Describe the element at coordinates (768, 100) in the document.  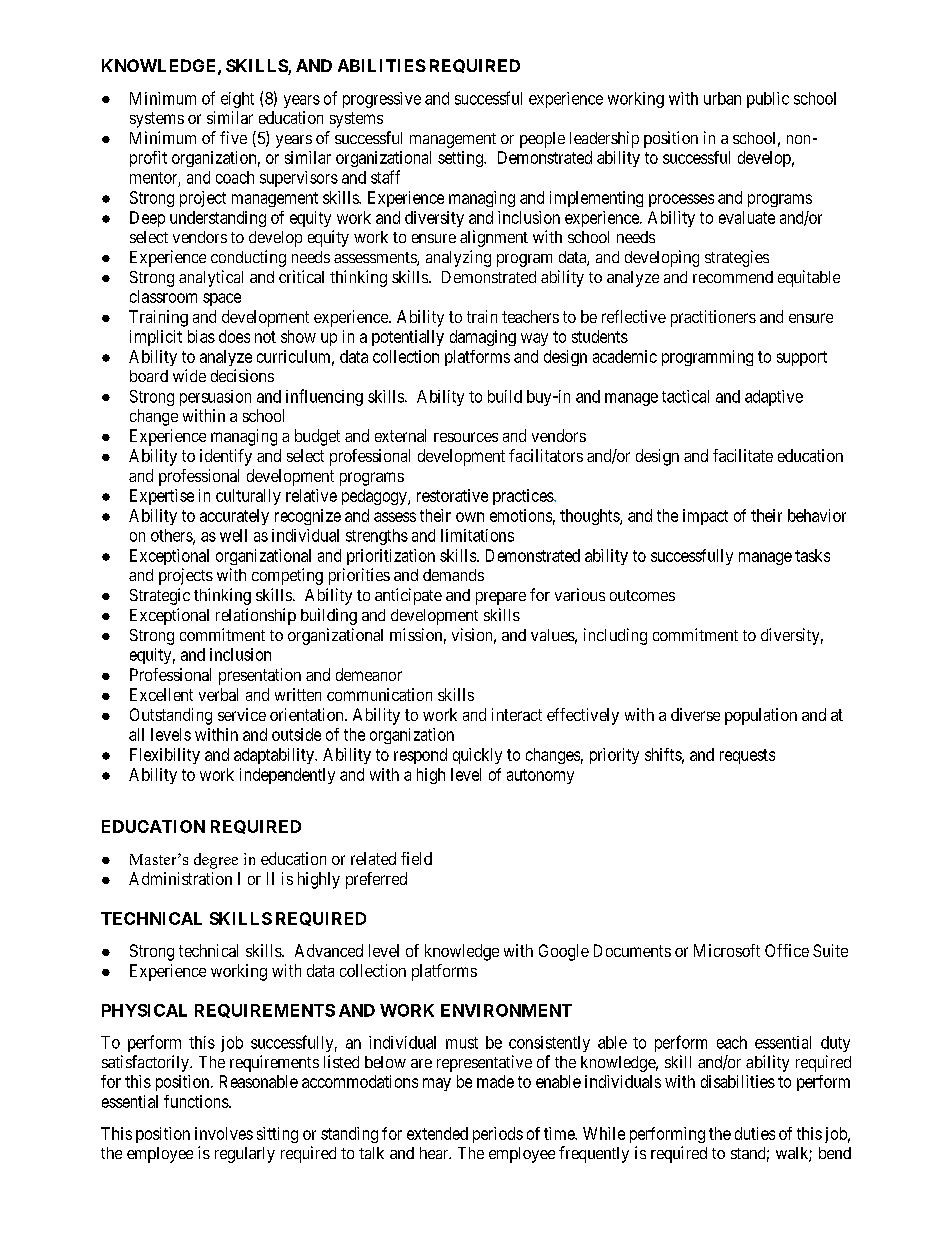
I see `public` at that location.
